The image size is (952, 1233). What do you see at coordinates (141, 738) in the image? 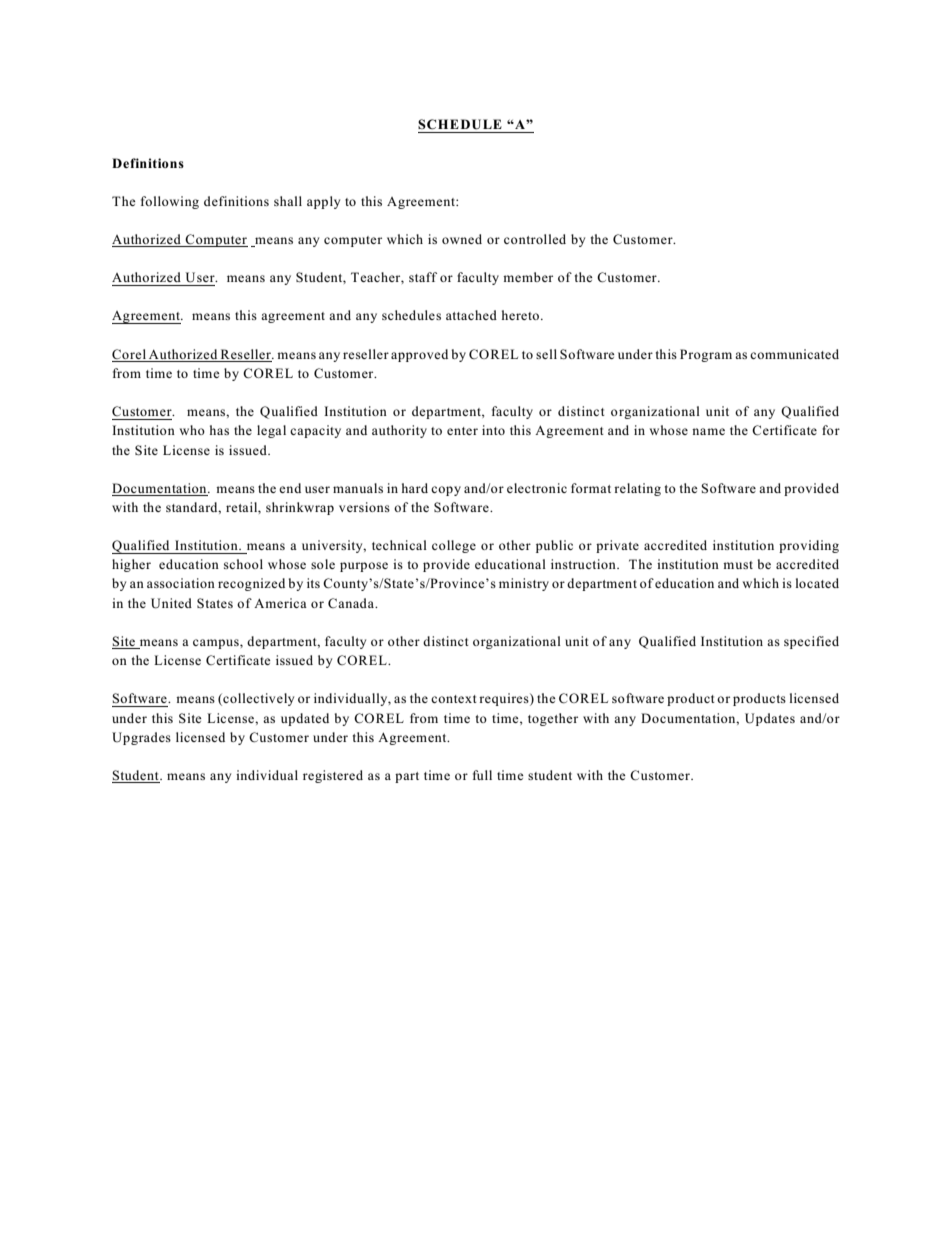
I see `Upgrades` at bounding box center [141, 738].
